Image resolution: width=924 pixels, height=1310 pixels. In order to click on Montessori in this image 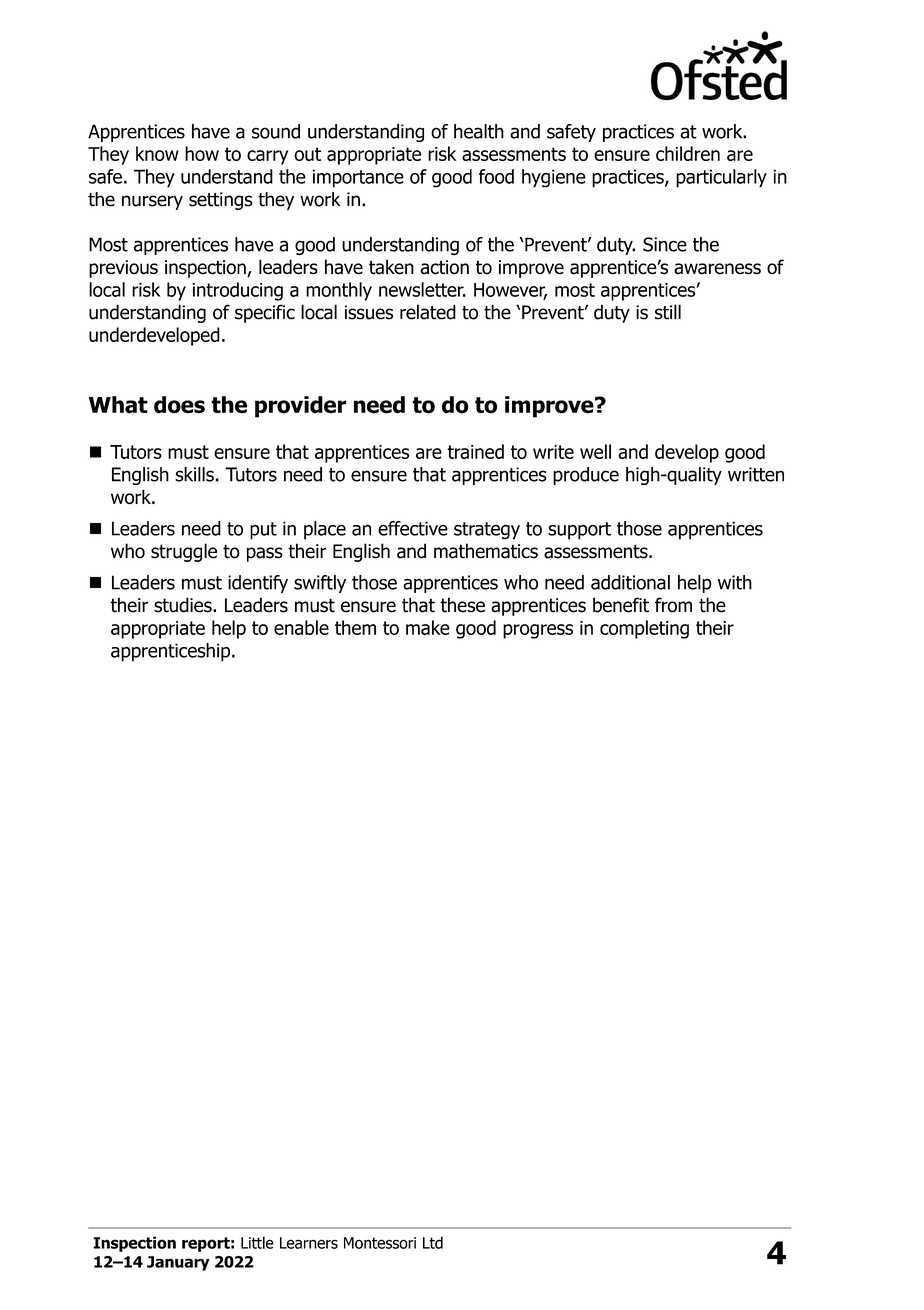, I will do `click(380, 1243)`.
